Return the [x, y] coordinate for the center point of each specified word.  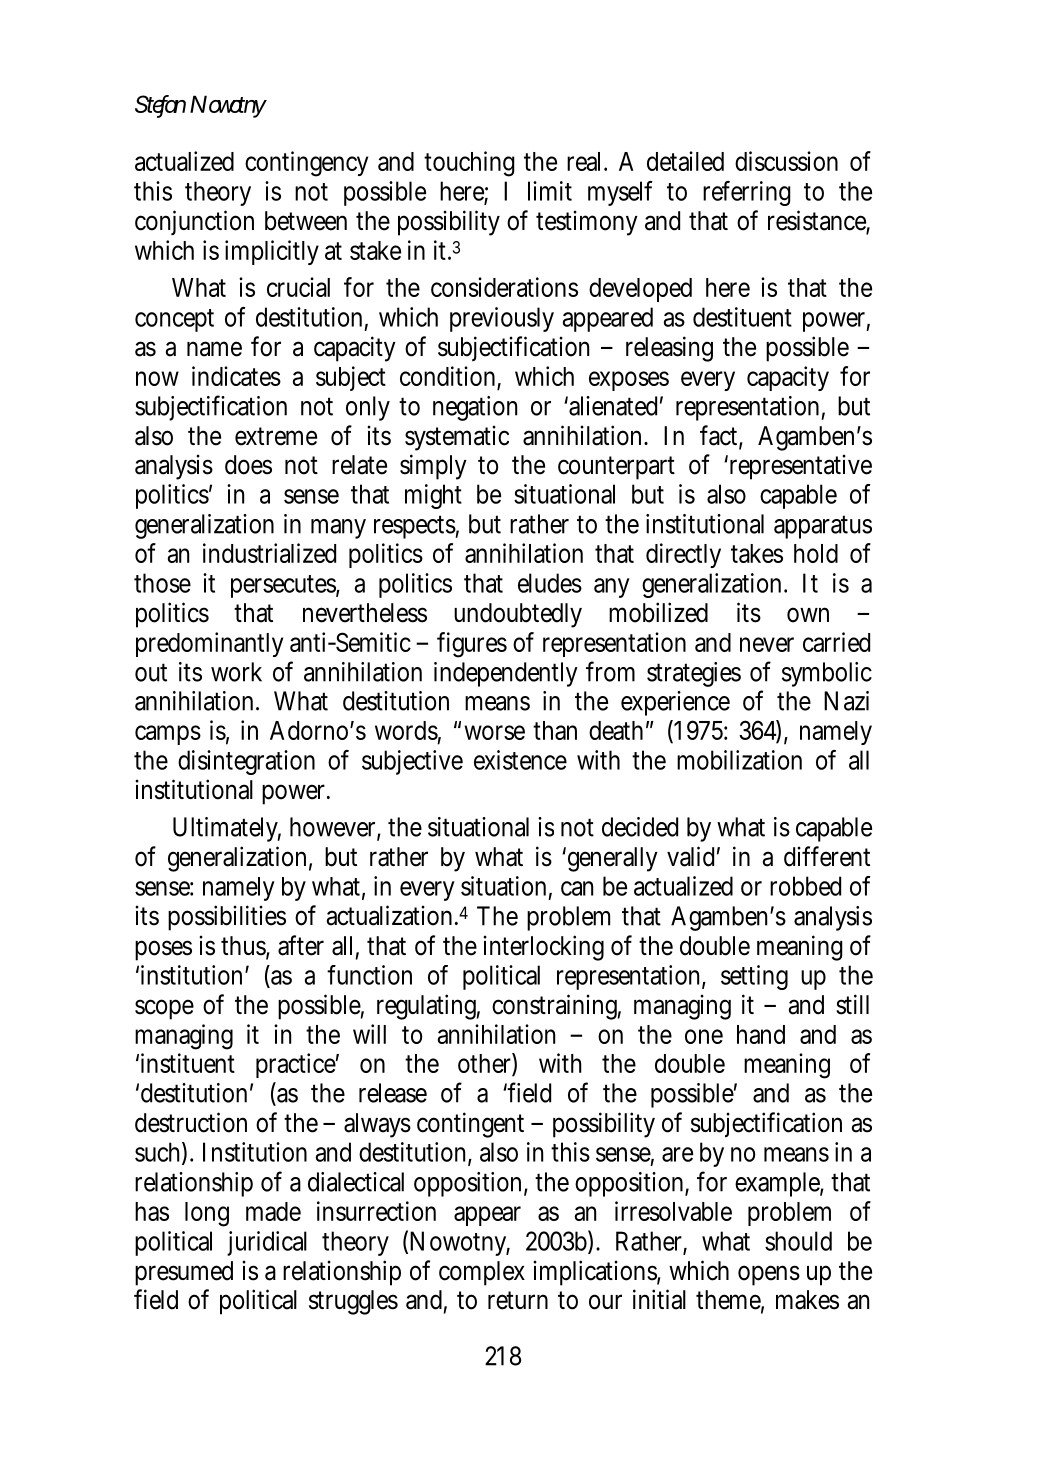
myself [620, 193]
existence [520, 760]
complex [481, 1273]
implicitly [272, 252]
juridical [267, 1243]
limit [550, 191]
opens [769, 1275]
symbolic [827, 674]
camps [168, 735]
